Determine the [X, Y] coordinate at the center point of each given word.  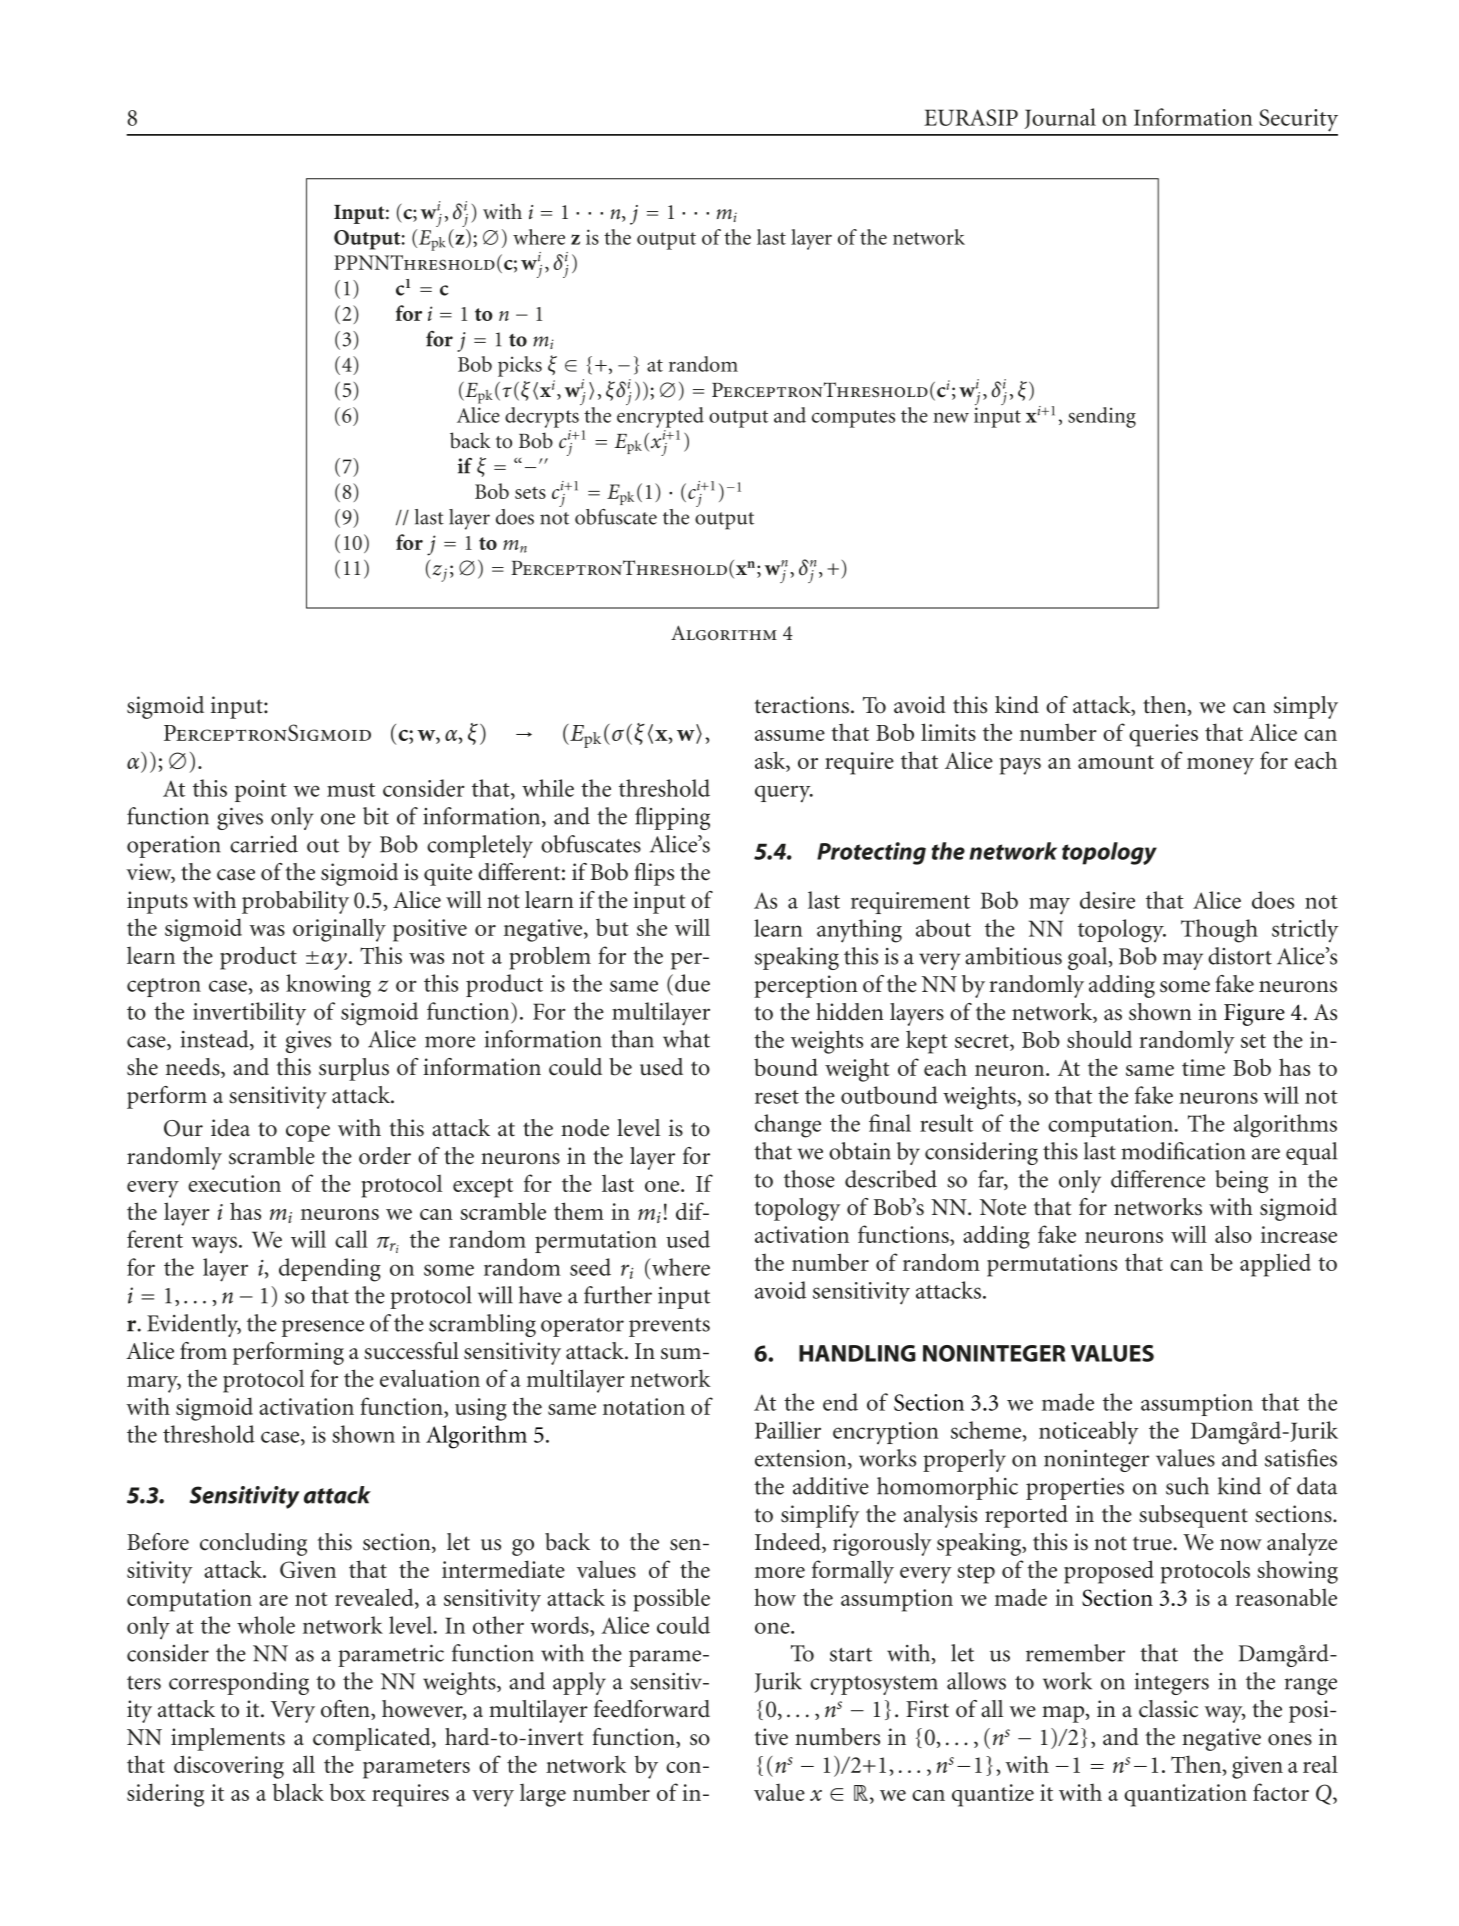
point [261, 791]
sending [1102, 417]
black [298, 1792]
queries [1163, 735]
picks [520, 366]
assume [790, 735]
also [1233, 1234]
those [809, 1179]
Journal [1060, 118]
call [351, 1239]
